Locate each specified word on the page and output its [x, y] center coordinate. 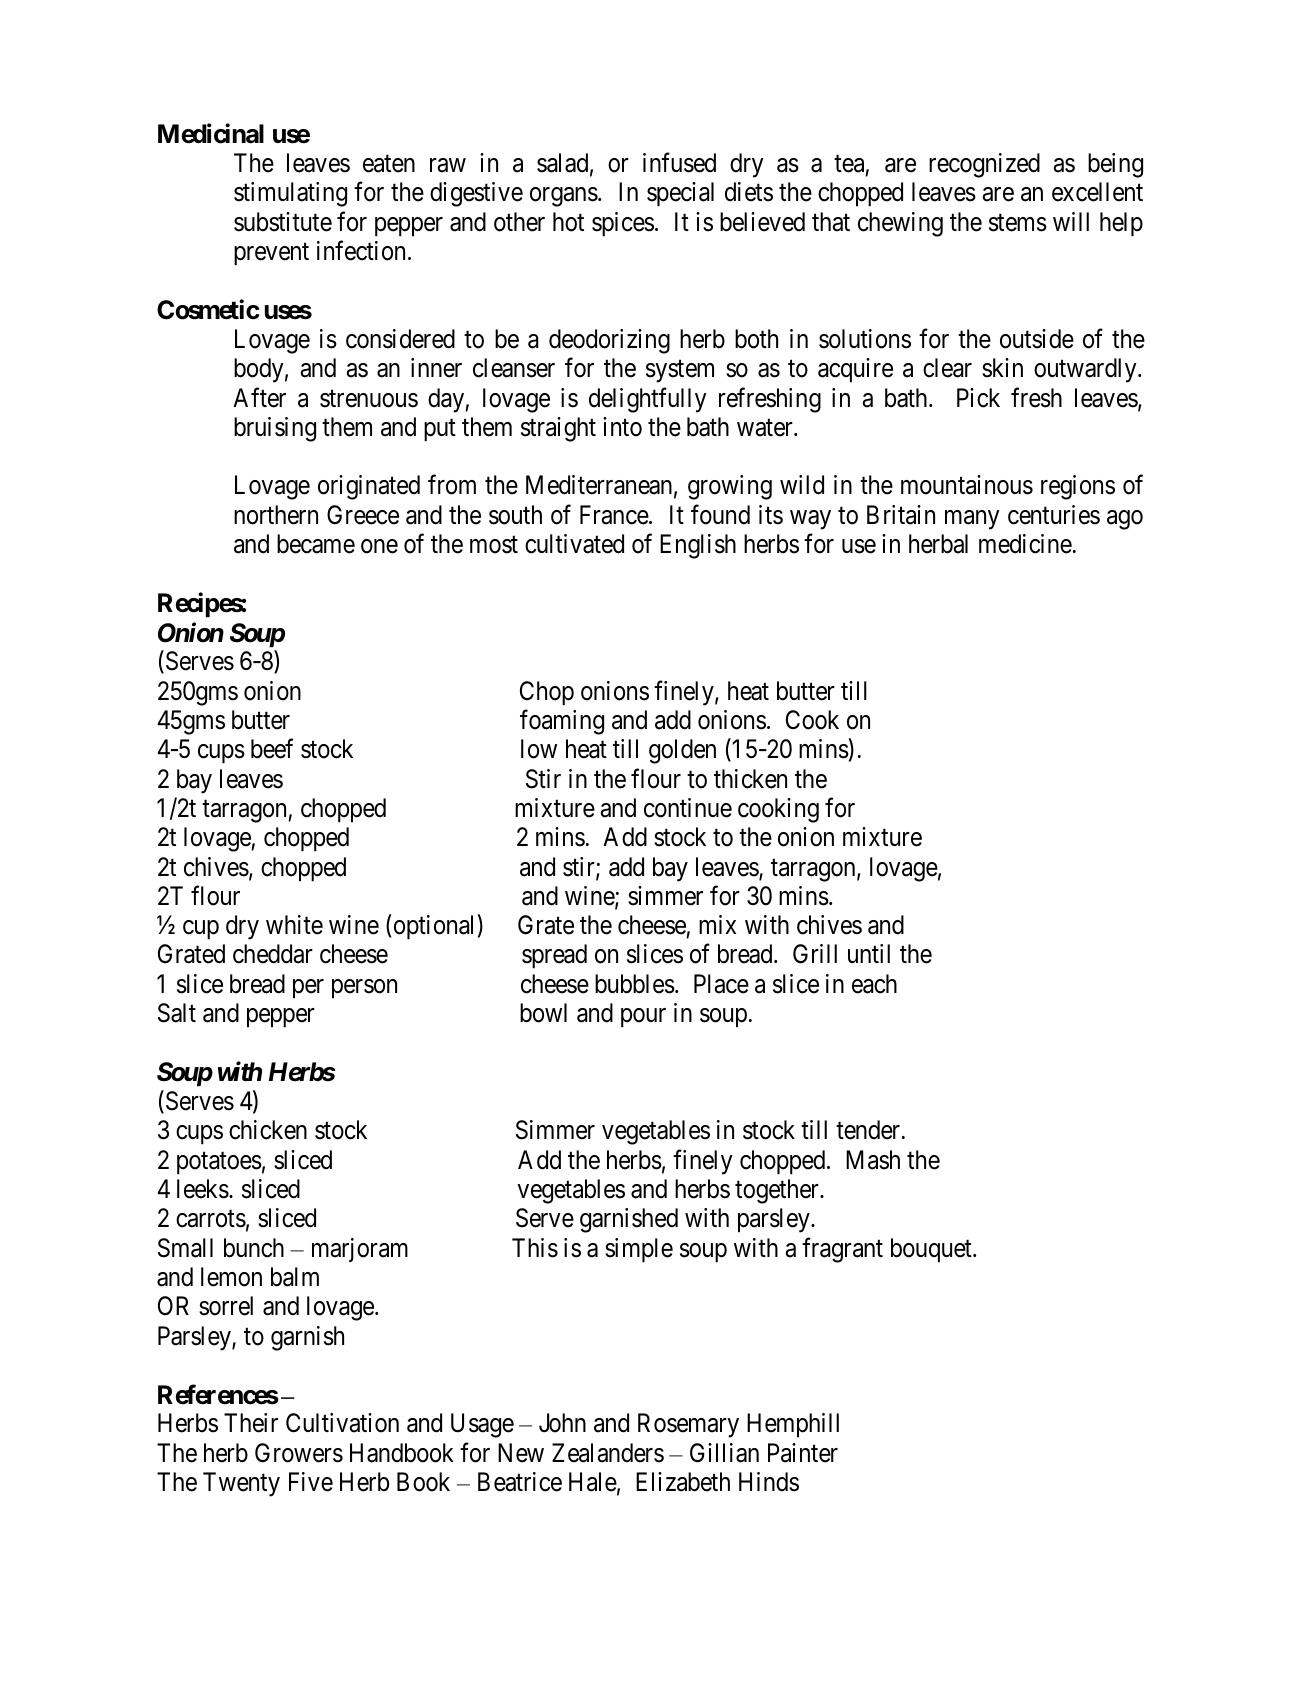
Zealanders [608, 1453]
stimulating [290, 194]
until [869, 953]
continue [688, 808]
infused [679, 163]
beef [272, 749]
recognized [984, 165]
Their [251, 1423]
